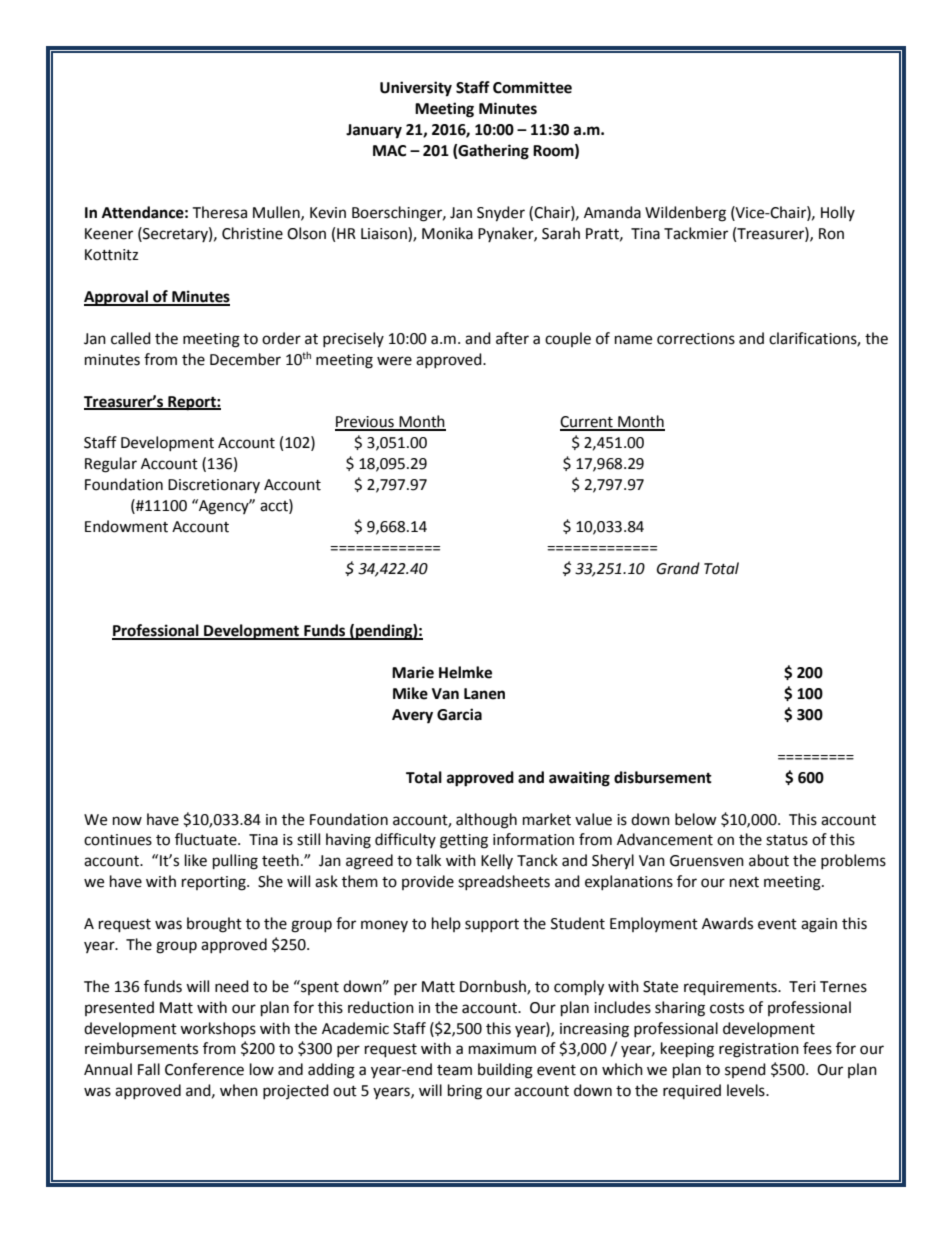  Describe the element at coordinates (587, 423) in the page. I see `Current` at that location.
